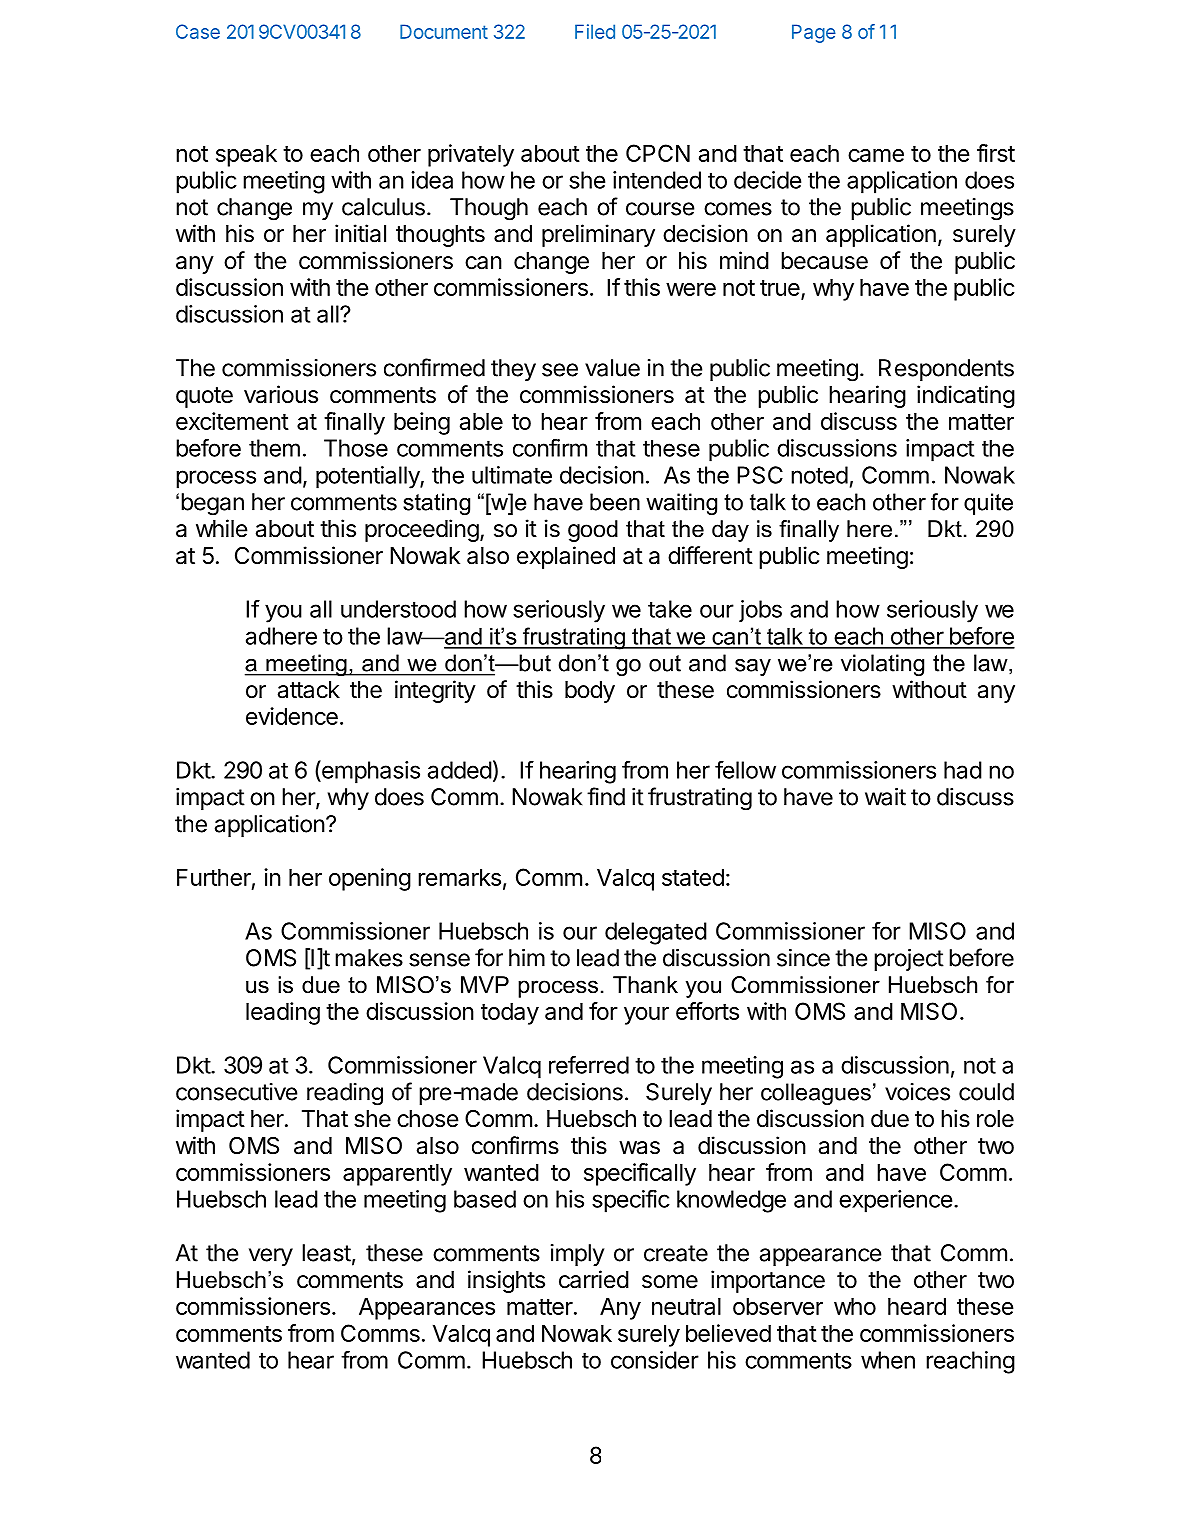 Image resolution: width=1189 pixels, height=1539 pixels. Describe the element at coordinates (594, 1279) in the document. I see `carried` at that location.
